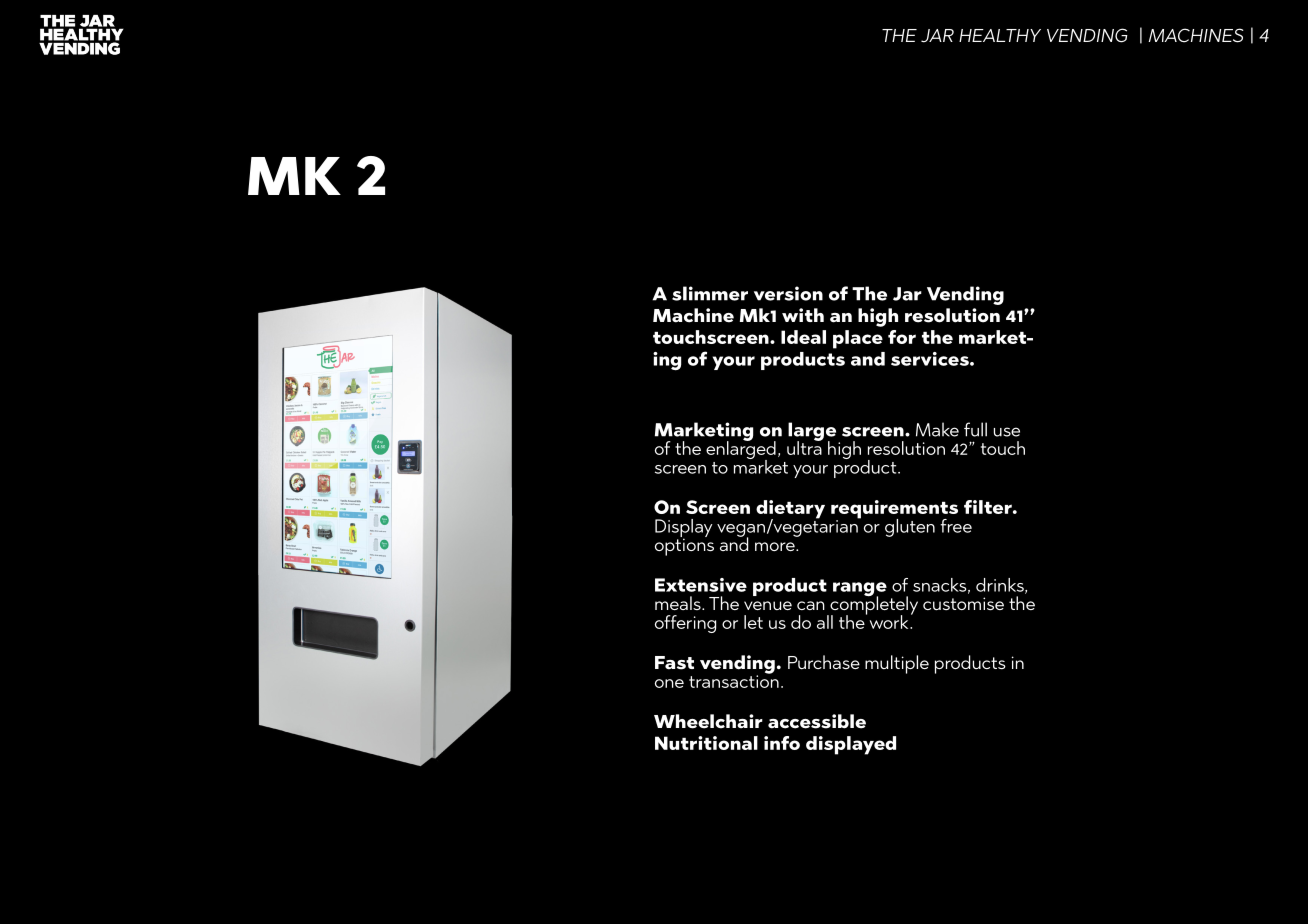  Describe the element at coordinates (897, 664) in the screenshot. I see `multiple` at that location.
